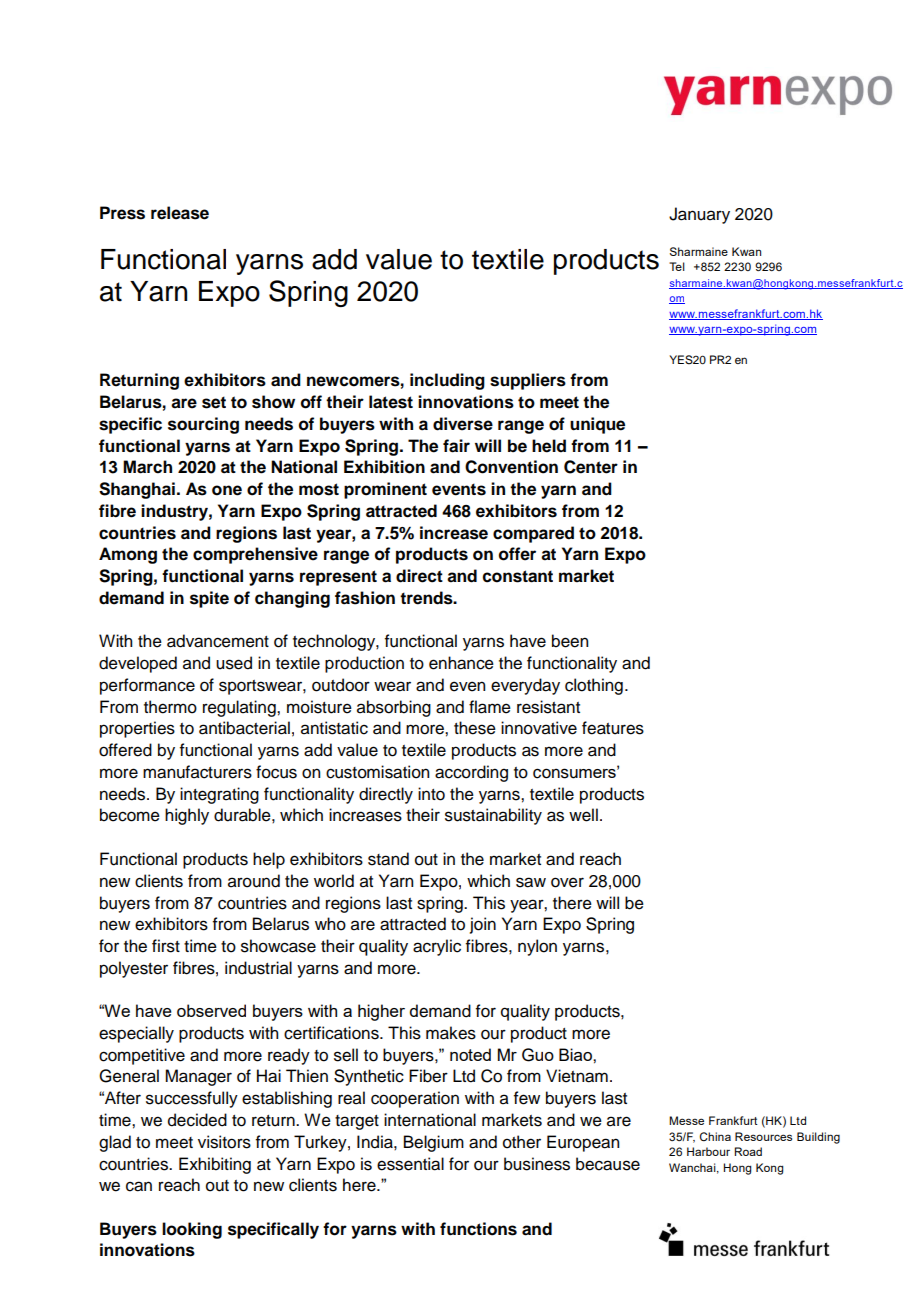 This page has height=1308, width=924. I want to click on diverse, so click(463, 424).
